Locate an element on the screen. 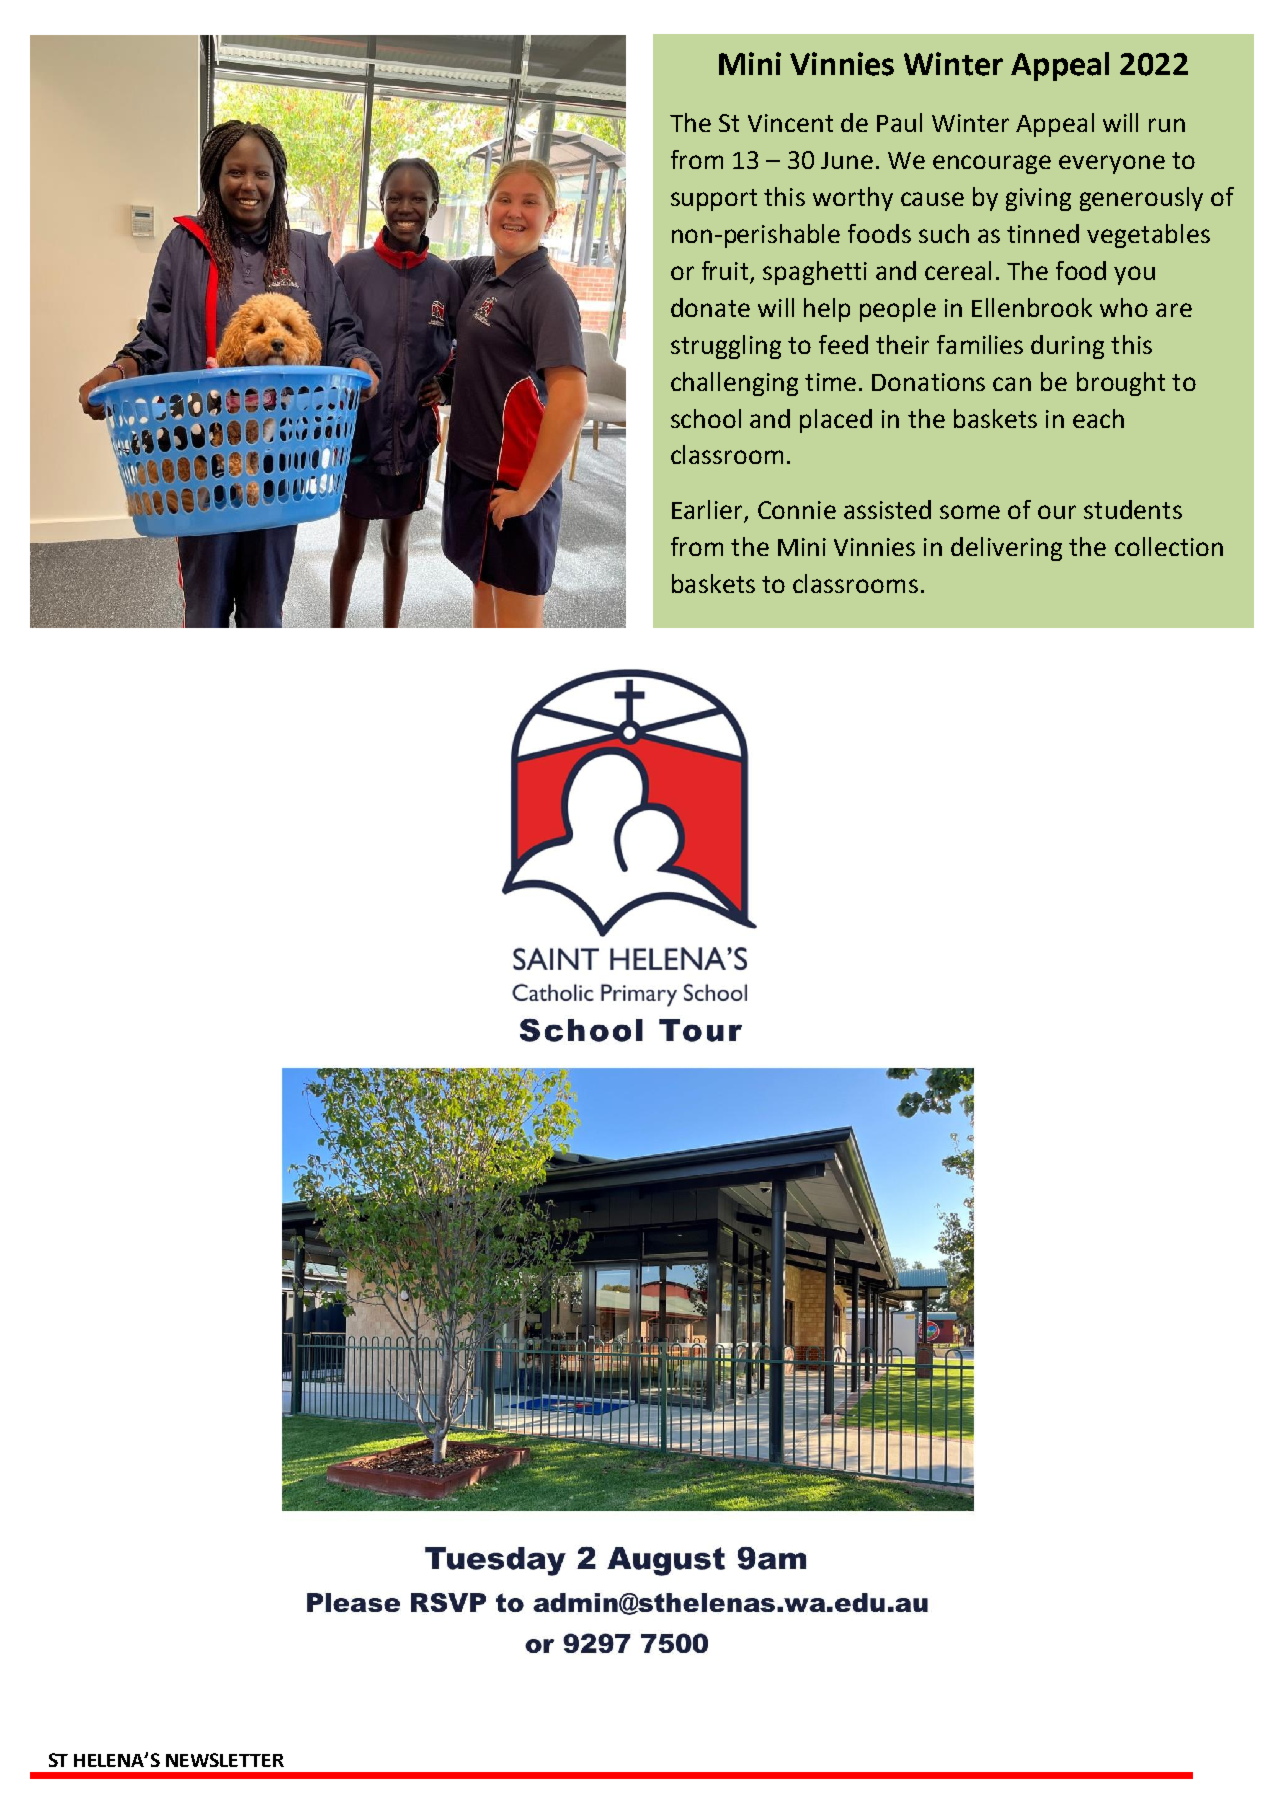  run is located at coordinates (1167, 125).
